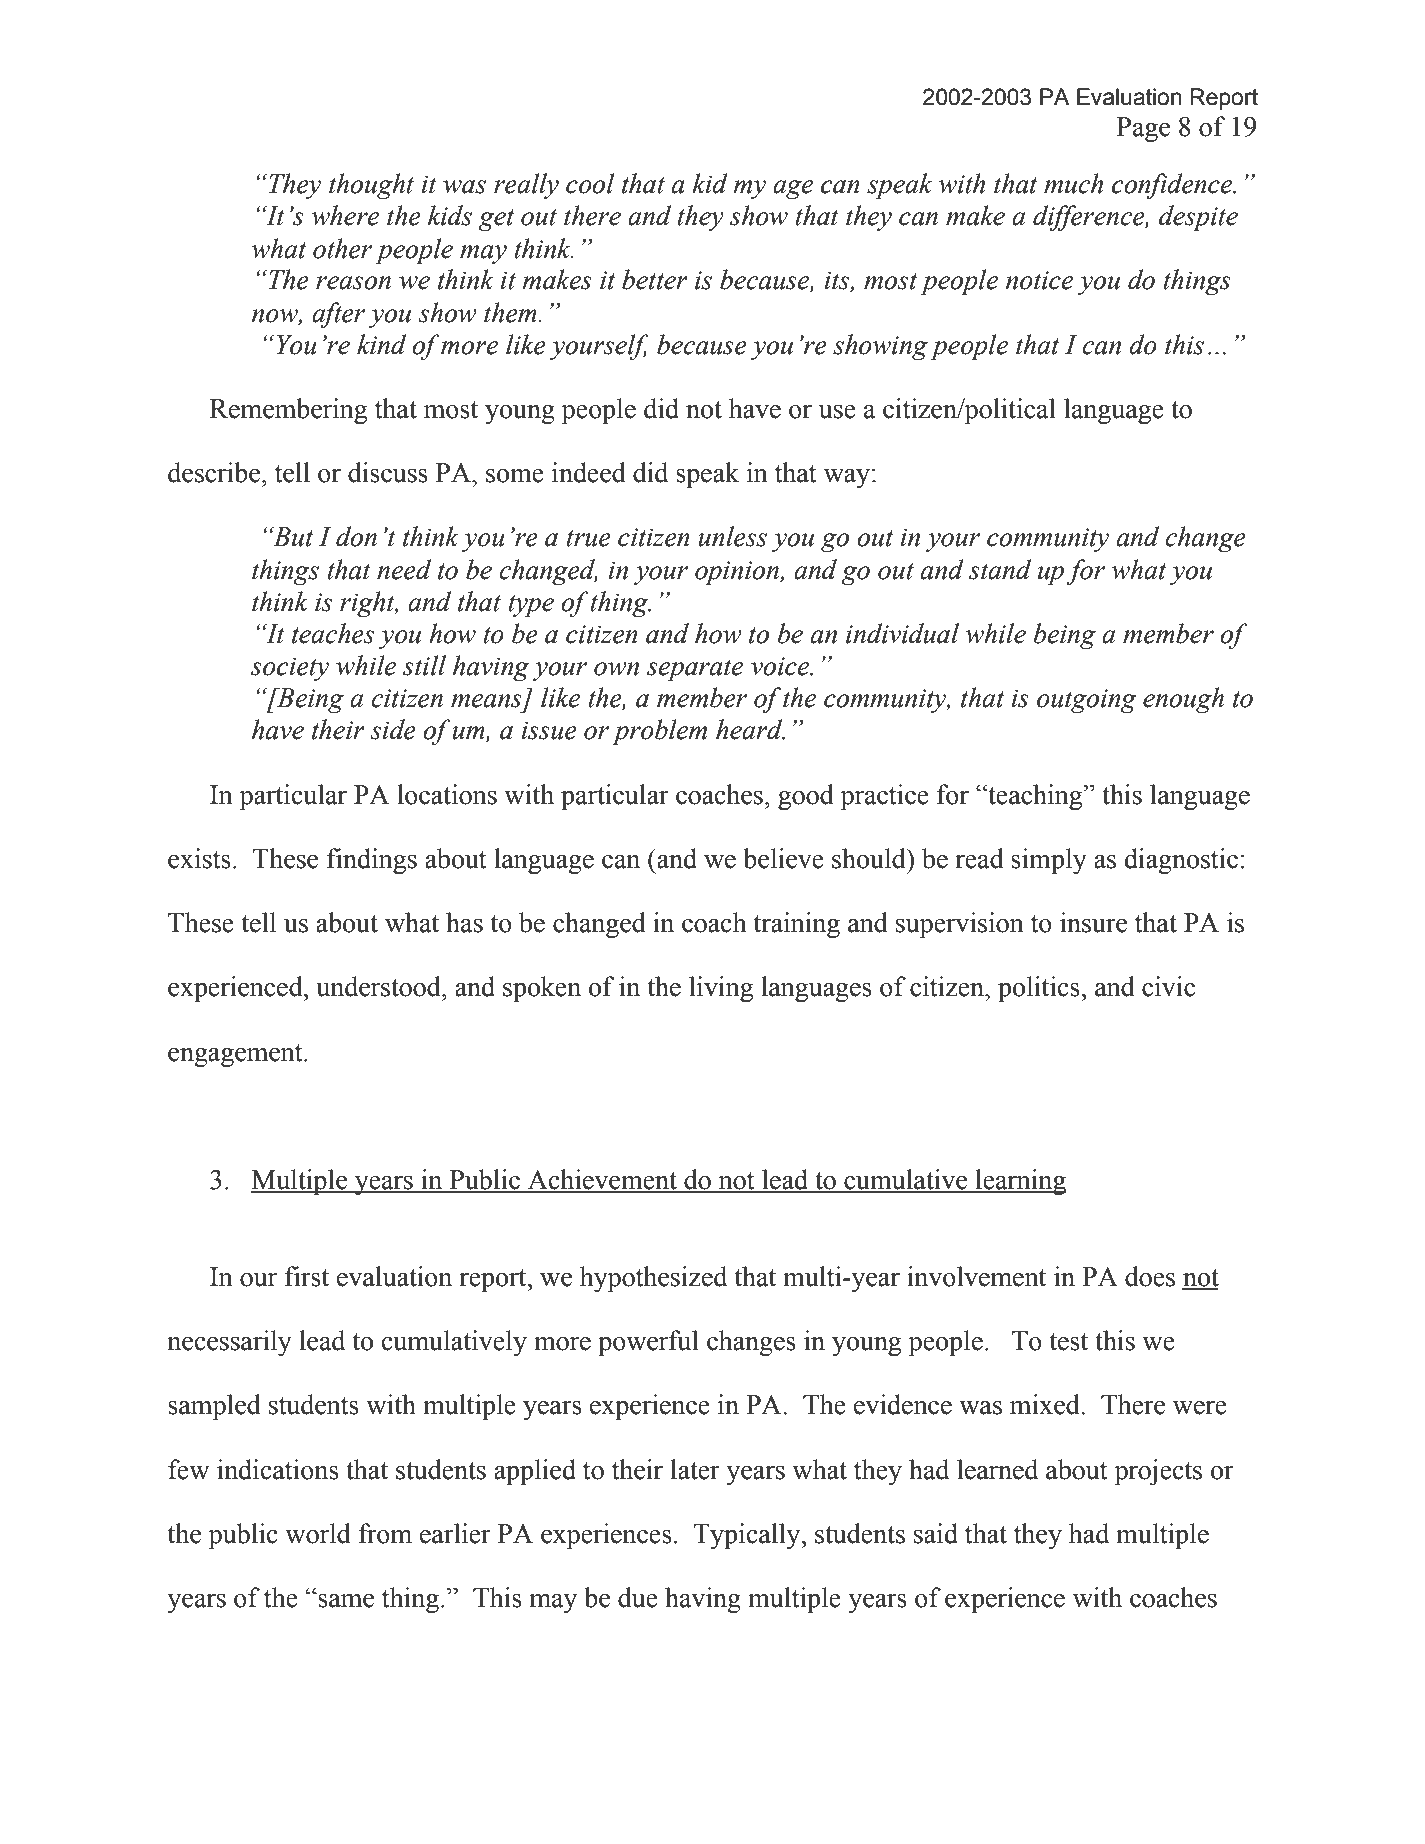 This image has height=1844, width=1425. I want to click on cool, so click(590, 183).
